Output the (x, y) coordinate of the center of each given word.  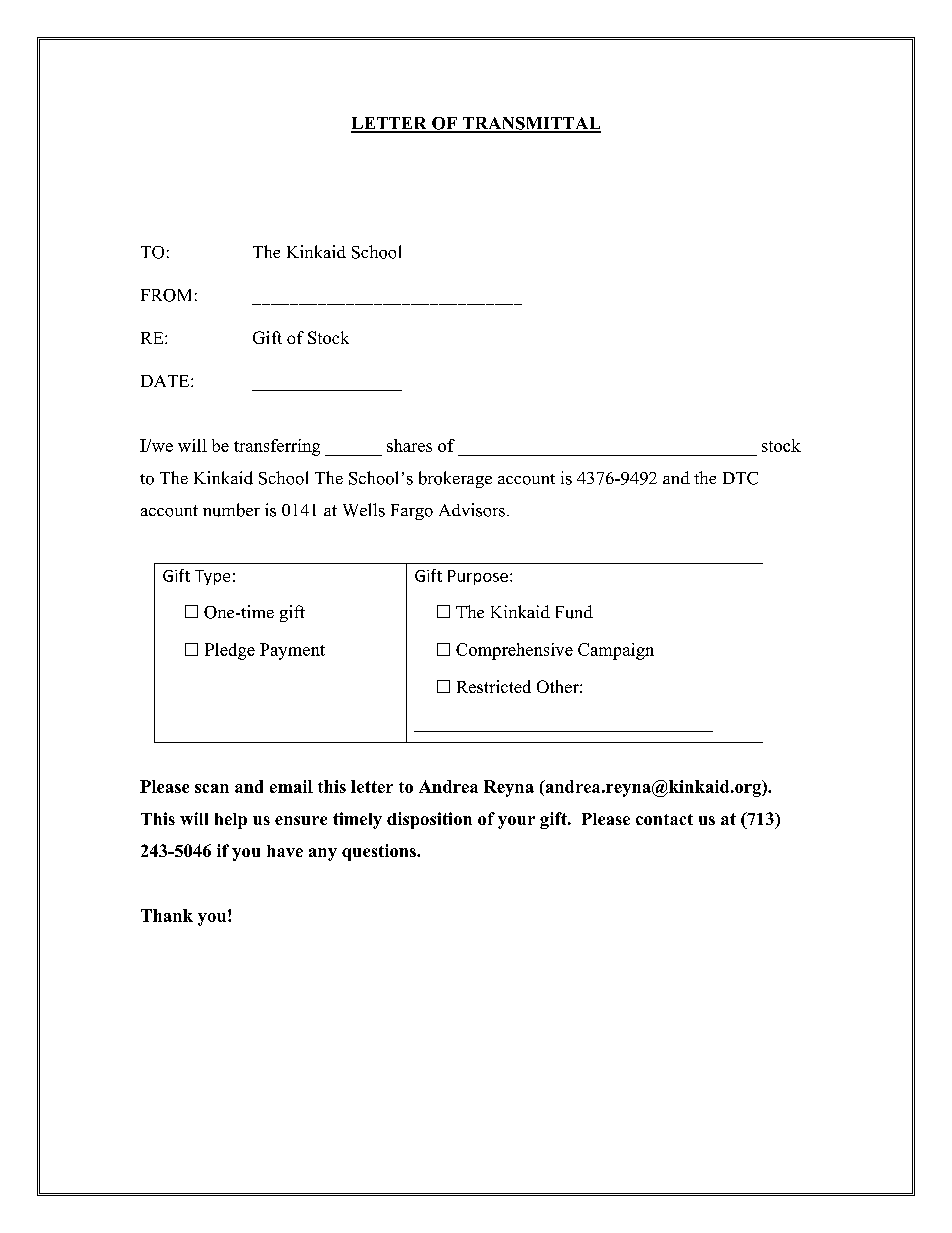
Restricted (494, 686)
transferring (277, 447)
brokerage (455, 479)
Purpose (478, 577)
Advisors (472, 510)
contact (664, 819)
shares (409, 445)
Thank (167, 915)
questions (380, 852)
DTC (740, 478)
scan (212, 788)
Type (212, 577)
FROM (166, 295)
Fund (574, 612)
